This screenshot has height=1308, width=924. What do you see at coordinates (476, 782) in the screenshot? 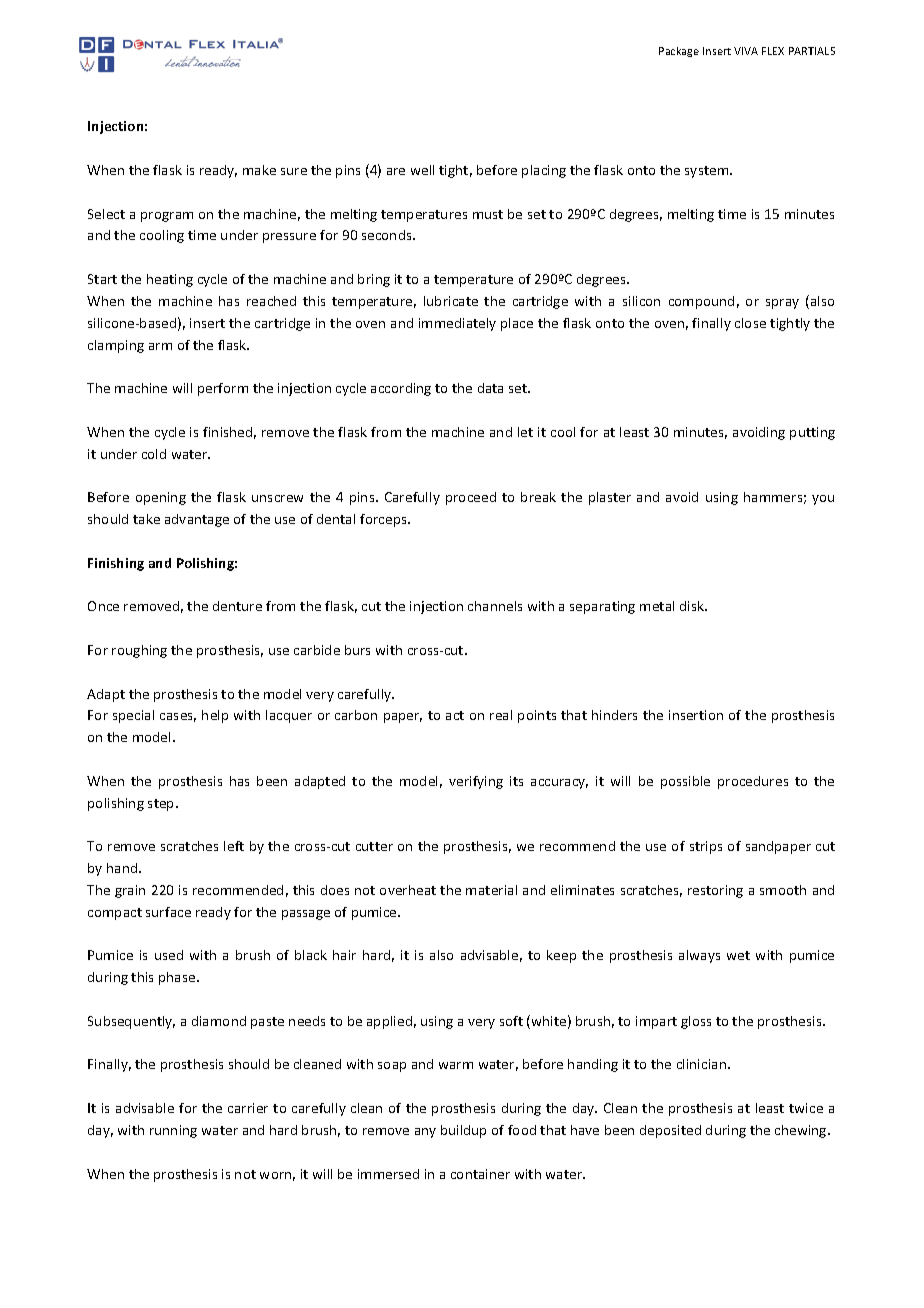
I see `verifying` at bounding box center [476, 782].
